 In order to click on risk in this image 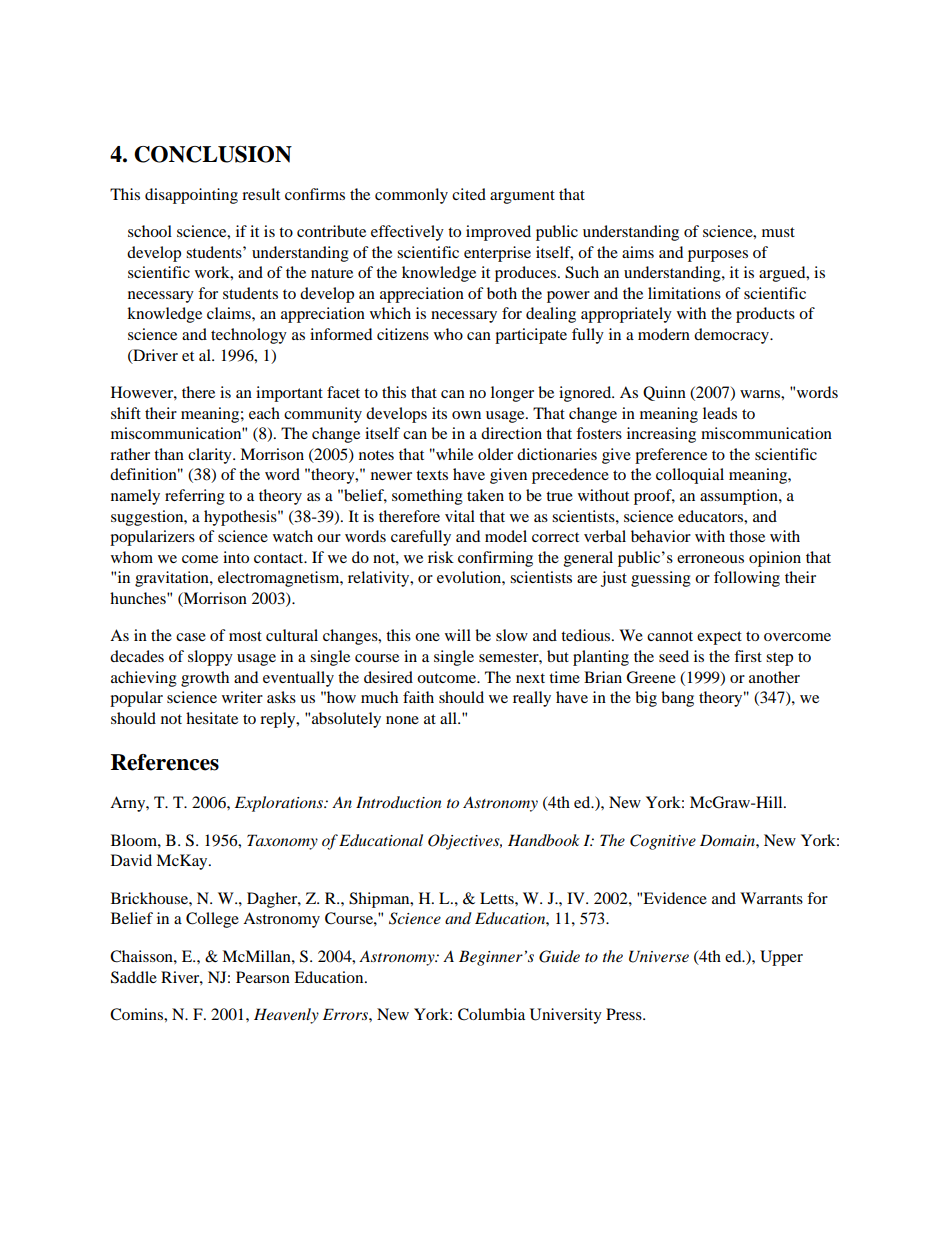, I will do `click(441, 557)`.
